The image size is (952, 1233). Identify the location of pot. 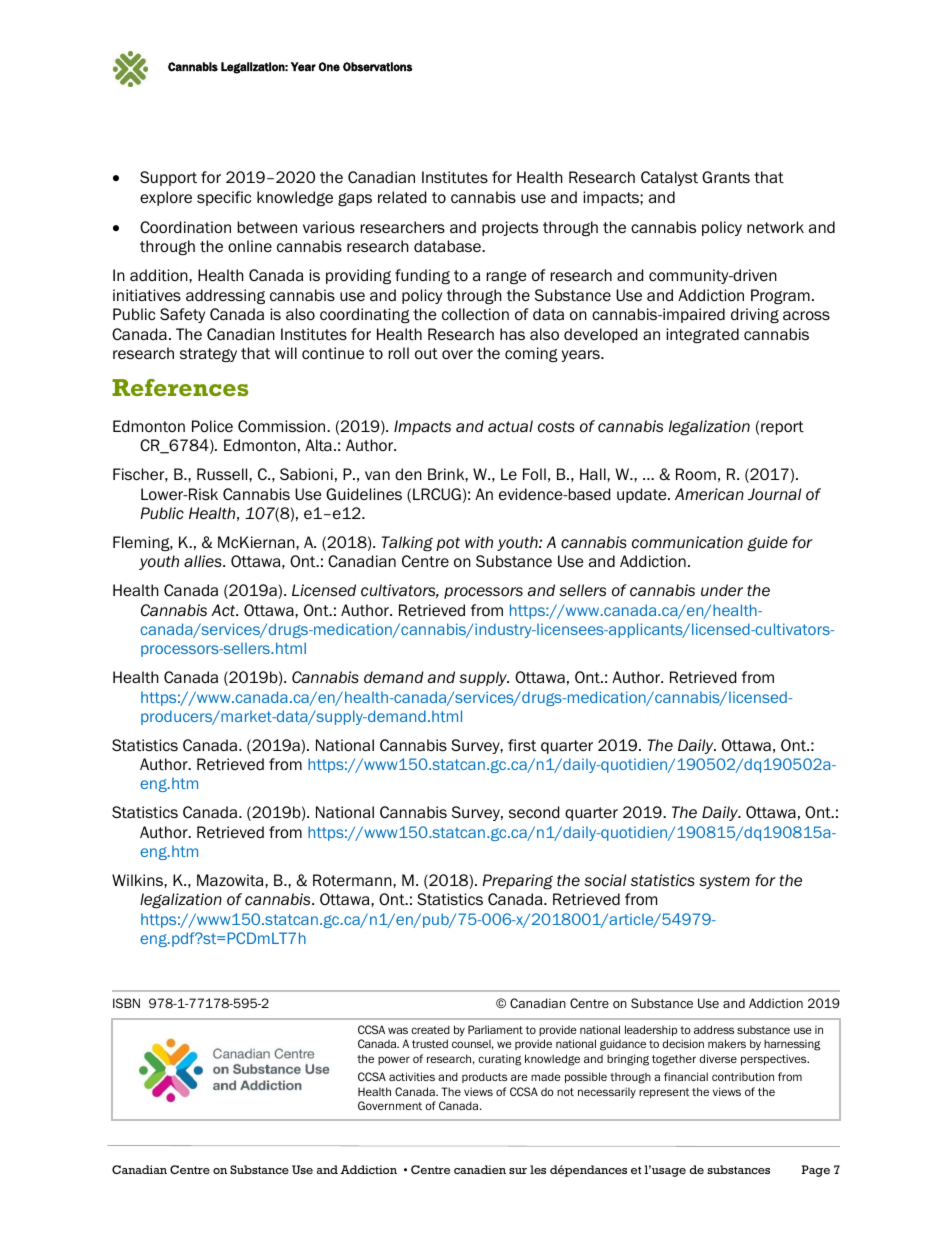
(448, 544).
